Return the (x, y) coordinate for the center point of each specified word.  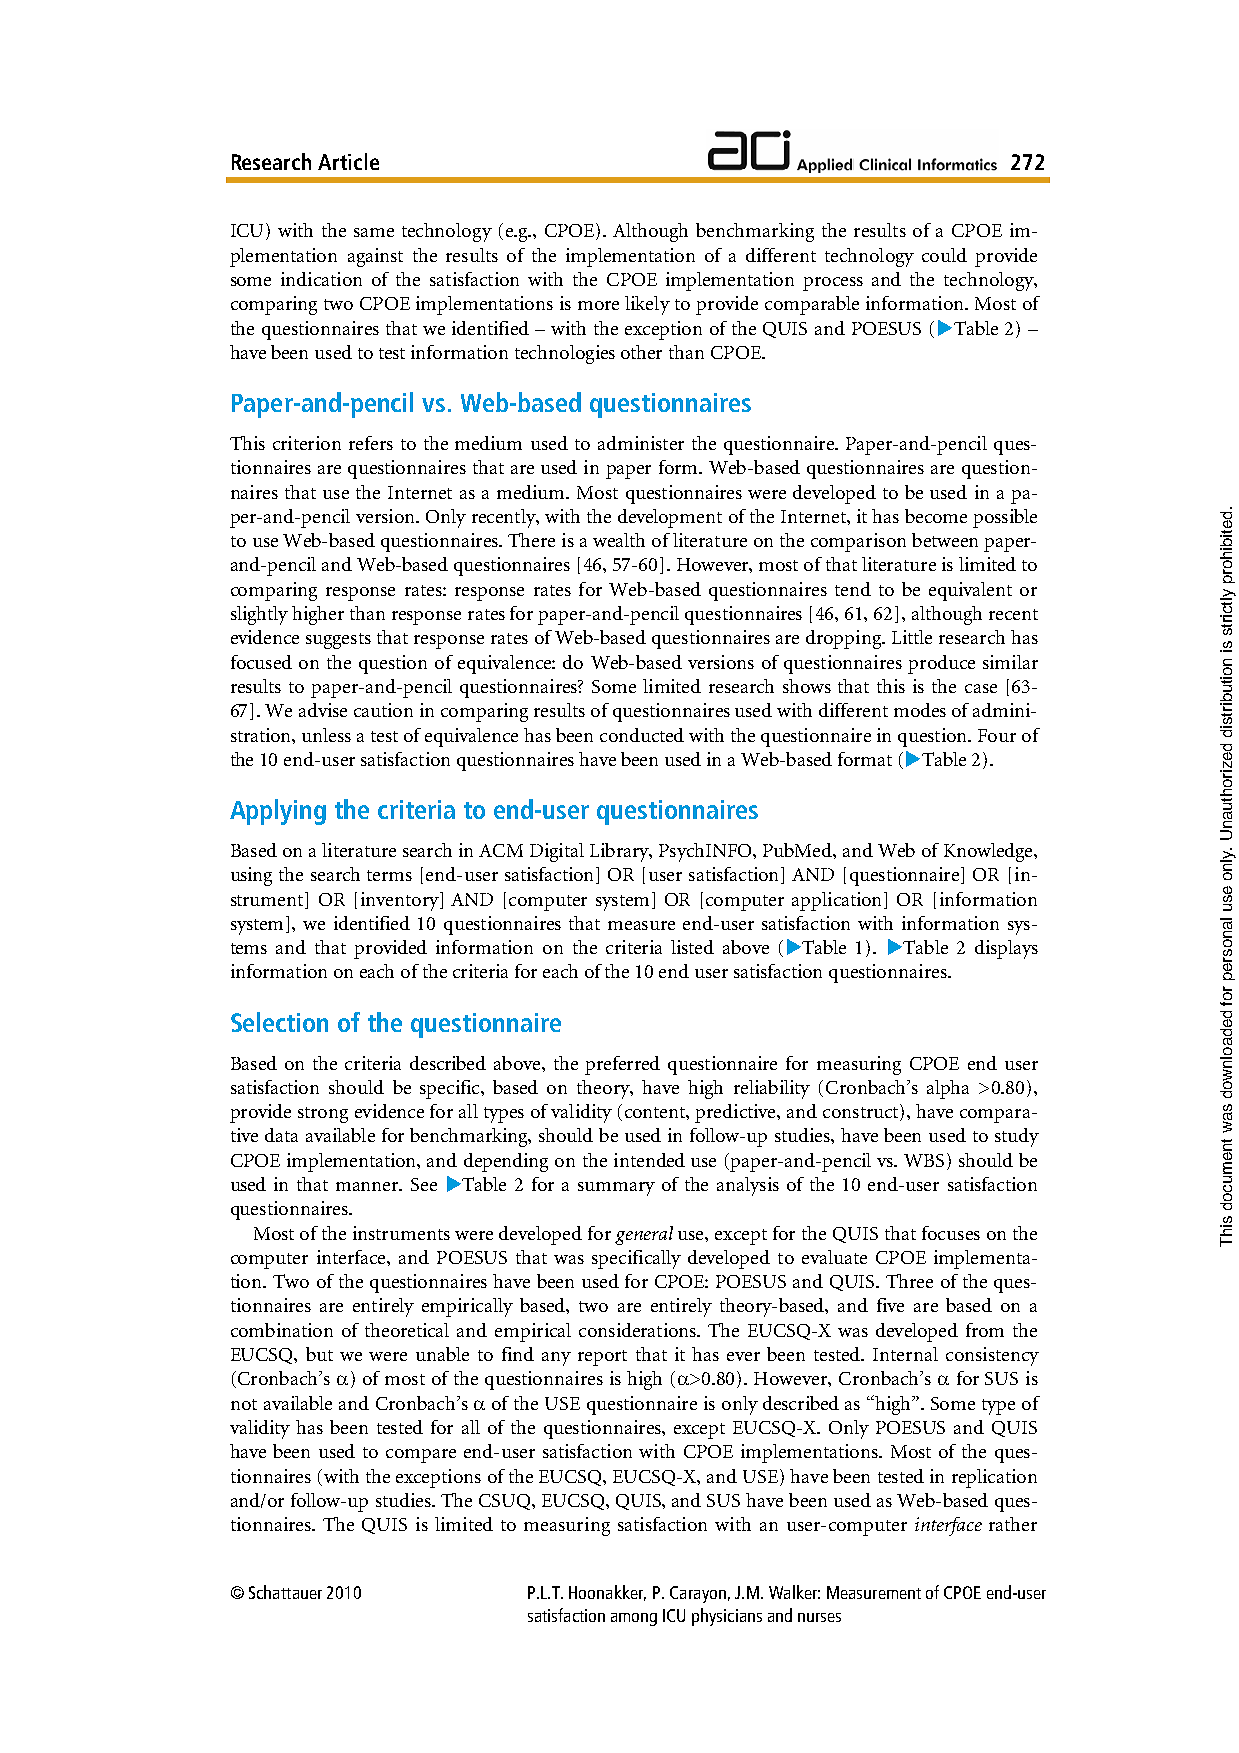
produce (941, 664)
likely (647, 305)
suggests (338, 641)
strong (323, 1115)
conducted (642, 735)
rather (1013, 1524)
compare (421, 1456)
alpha (948, 1089)
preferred (622, 1065)
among (634, 1619)
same (374, 232)
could (944, 255)
